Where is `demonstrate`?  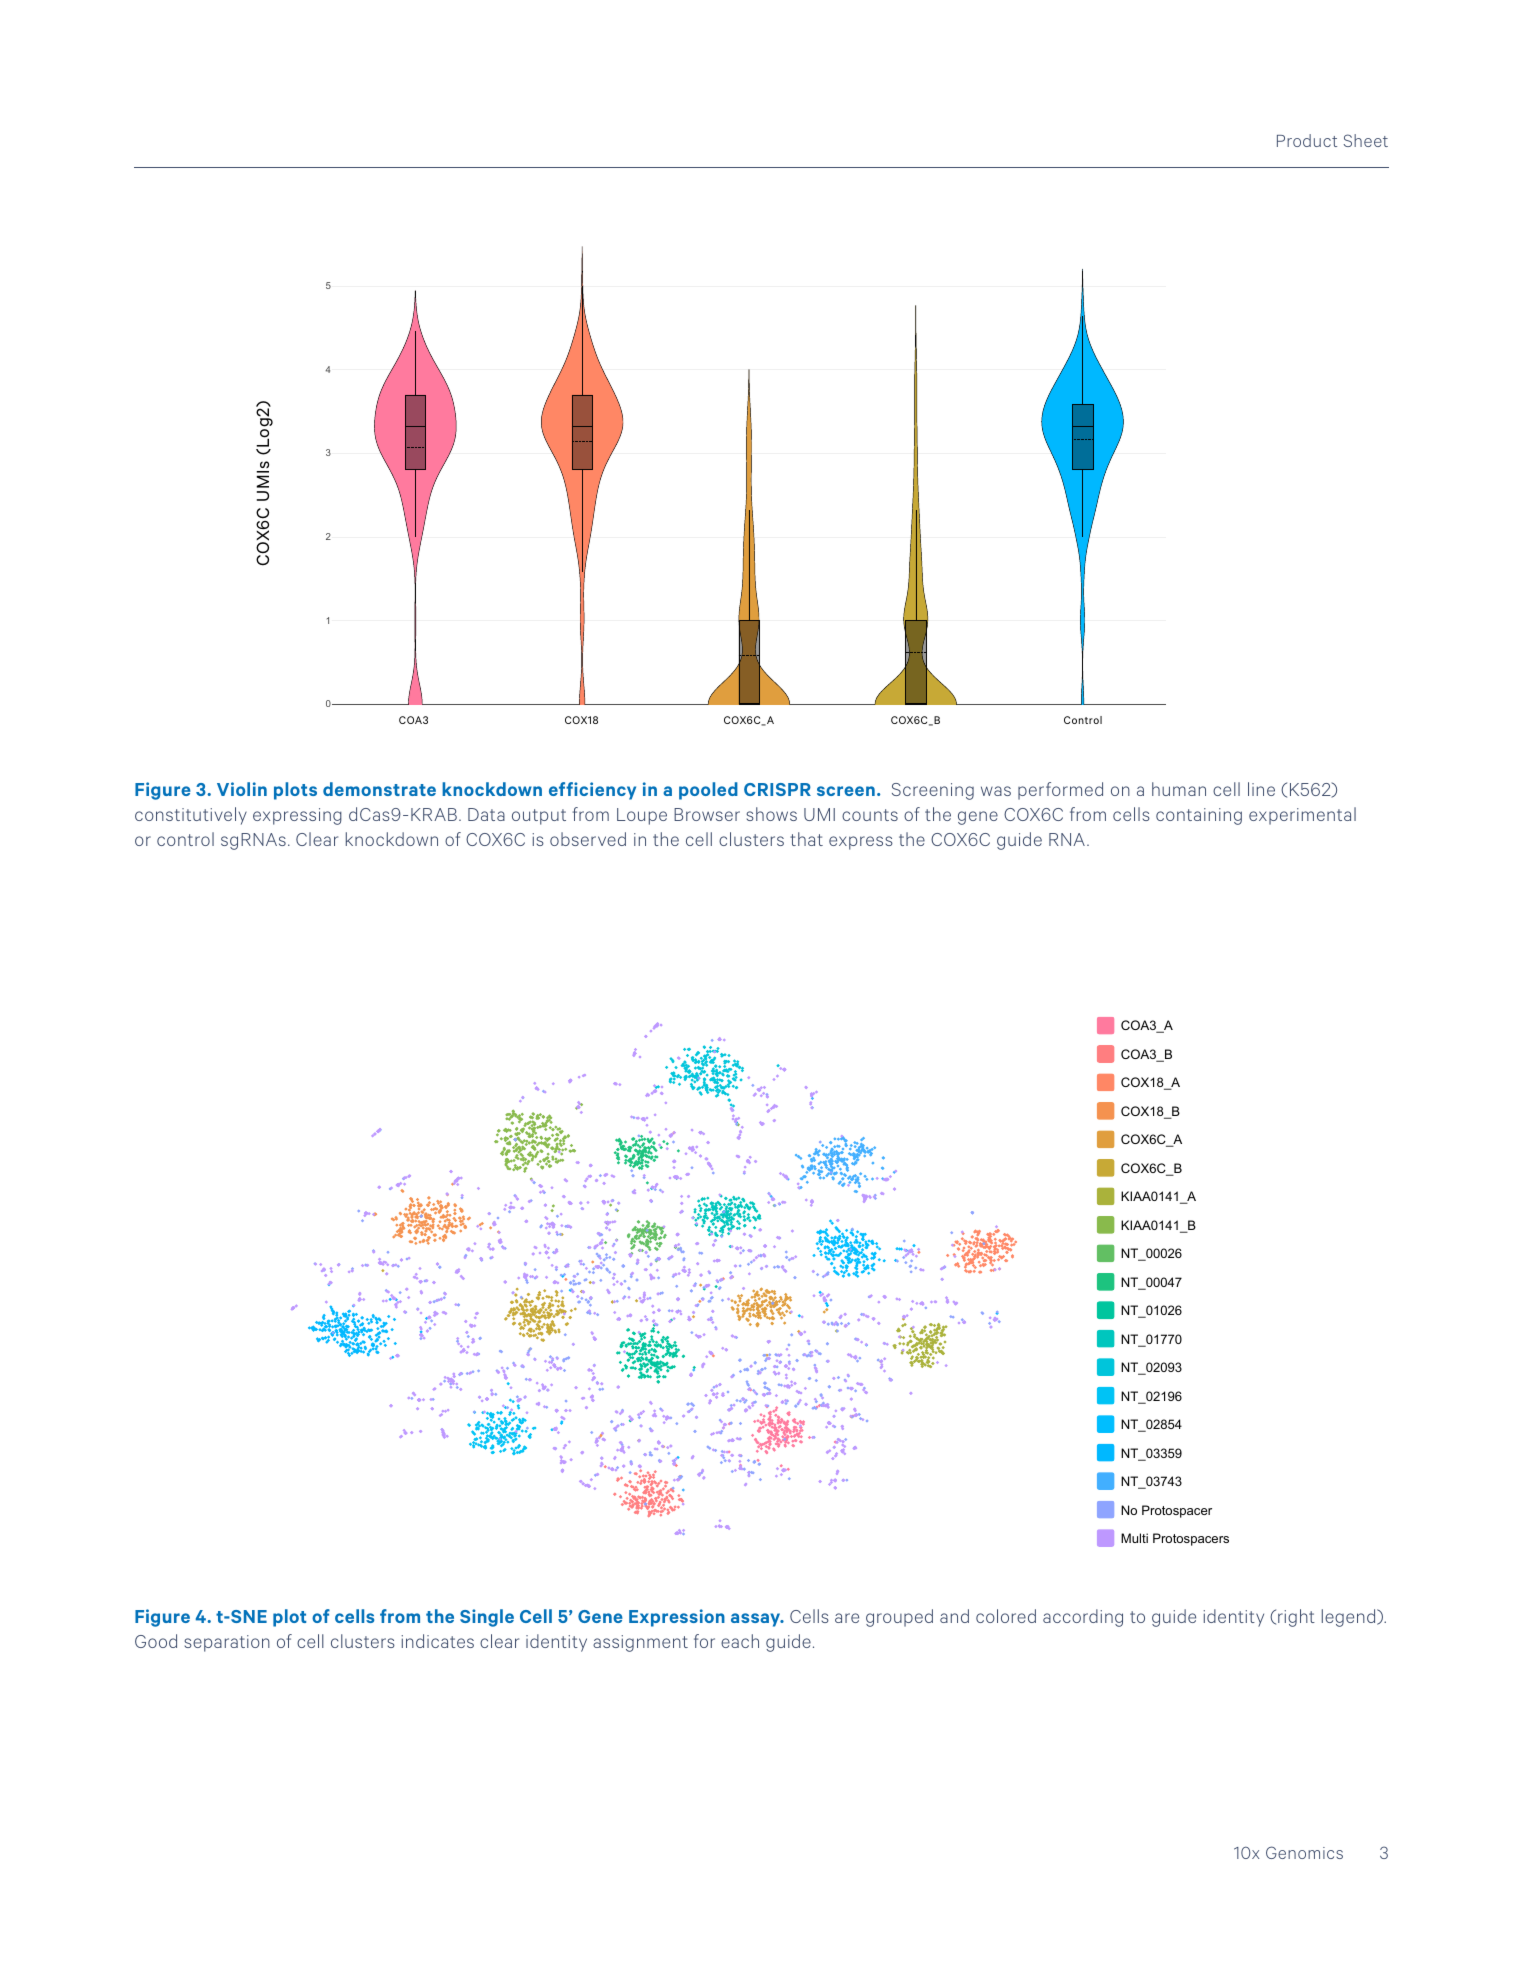
demonstrate is located at coordinates (379, 789).
